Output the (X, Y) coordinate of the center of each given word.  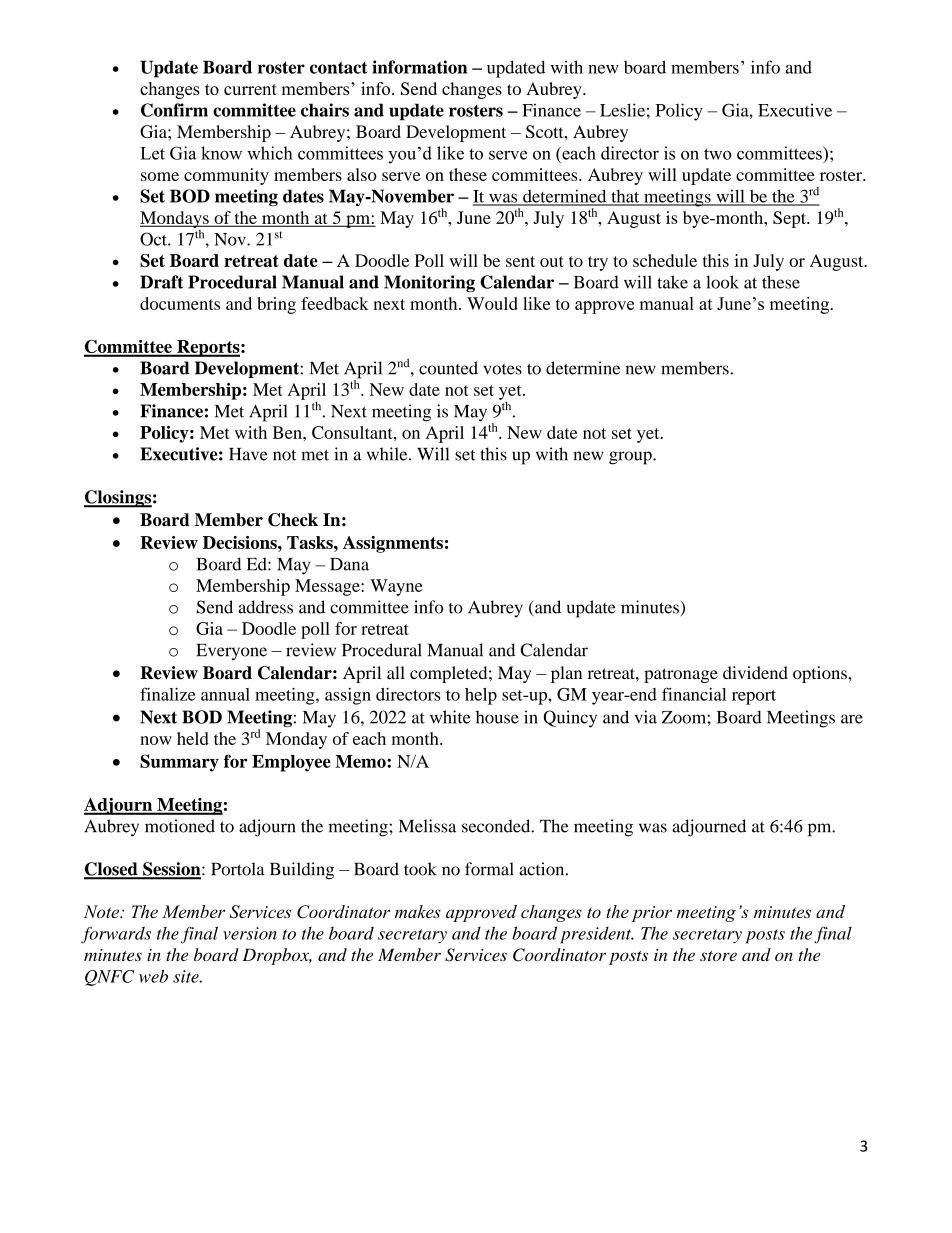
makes (418, 911)
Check (293, 520)
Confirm (174, 110)
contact (339, 68)
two (717, 154)
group (631, 458)
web (153, 976)
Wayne (396, 587)
